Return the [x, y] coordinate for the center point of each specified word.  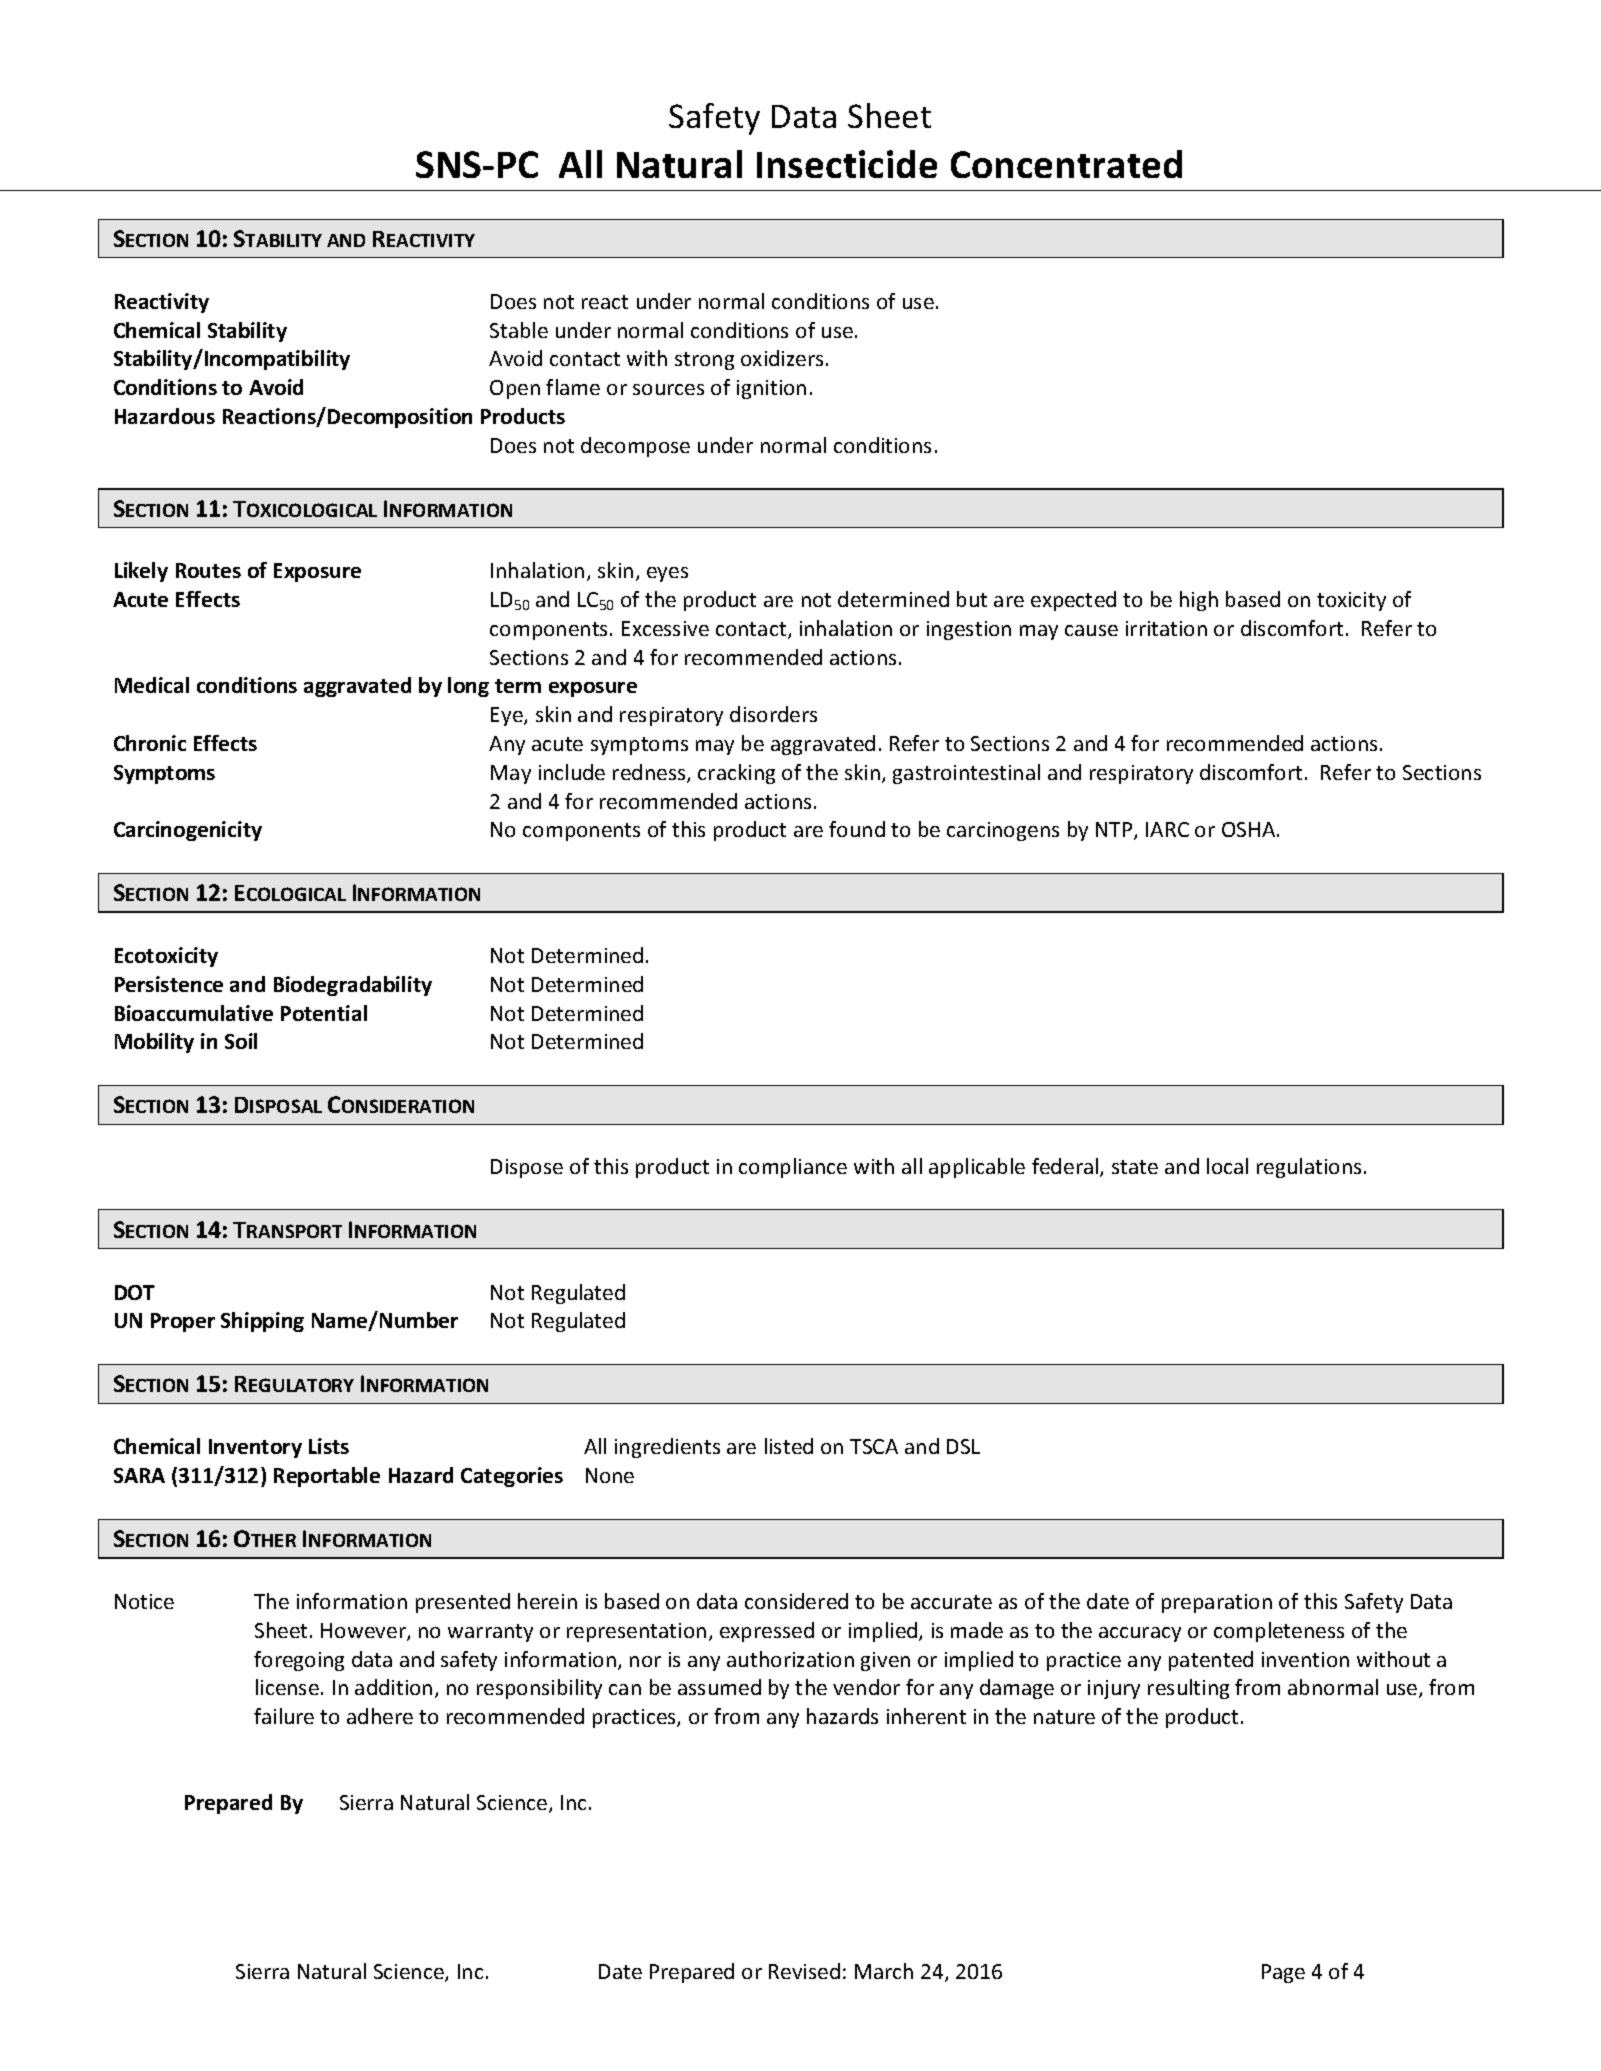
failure [284, 1716]
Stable [519, 330]
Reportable [327, 1477]
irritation [1166, 628]
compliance [793, 1168]
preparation [1217, 1603]
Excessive [665, 628]
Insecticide [847, 164]
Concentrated [1066, 164]
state [1135, 1167]
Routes [208, 570]
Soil [241, 1041]
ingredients [667, 1448]
